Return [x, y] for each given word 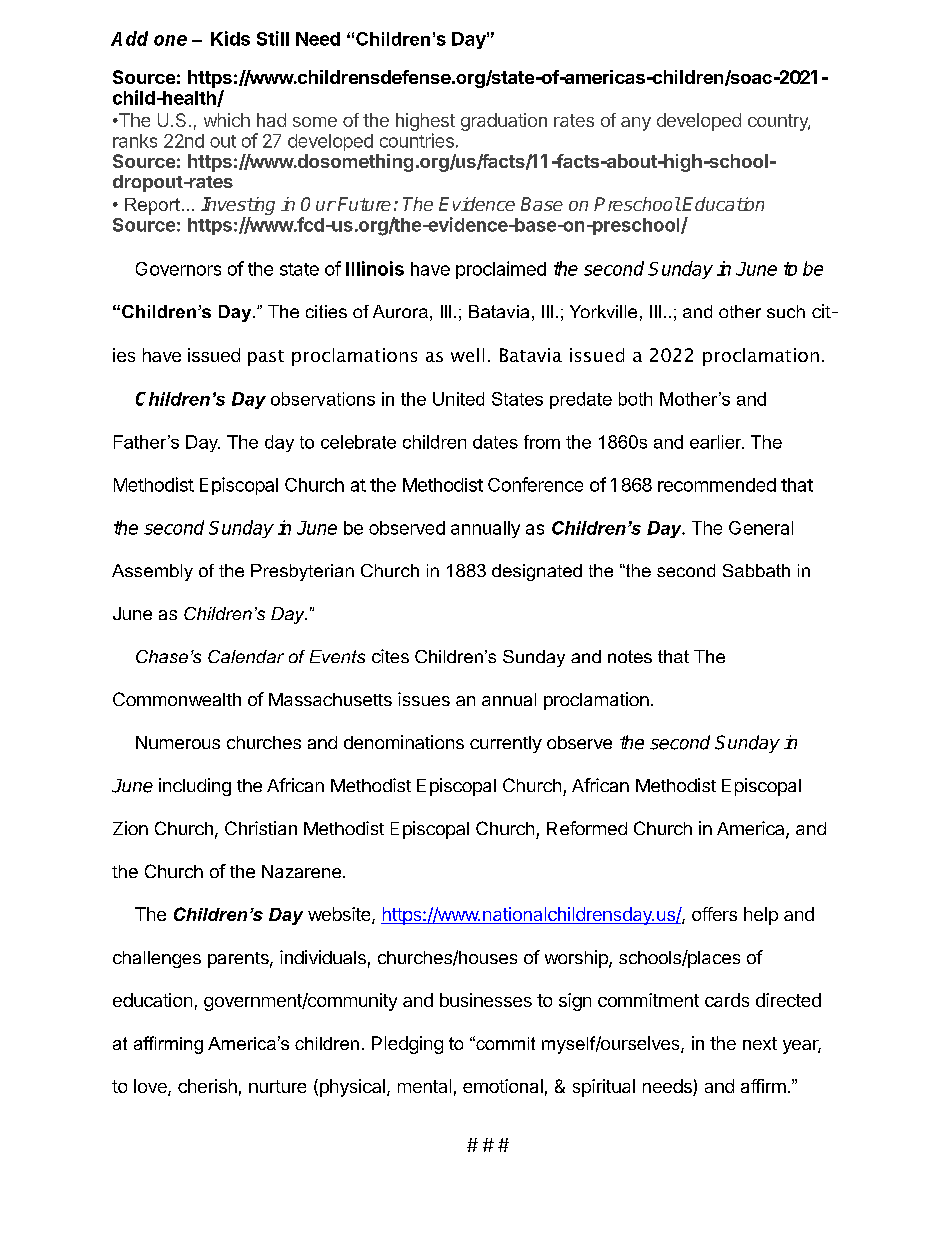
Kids [230, 38]
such [786, 311]
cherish [207, 1086]
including [195, 787]
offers [714, 914]
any [636, 124]
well [467, 355]
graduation [504, 122]
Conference [535, 484]
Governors [178, 269]
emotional [503, 1086]
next [760, 1043]
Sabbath [756, 570]
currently [506, 744]
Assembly [152, 572]
